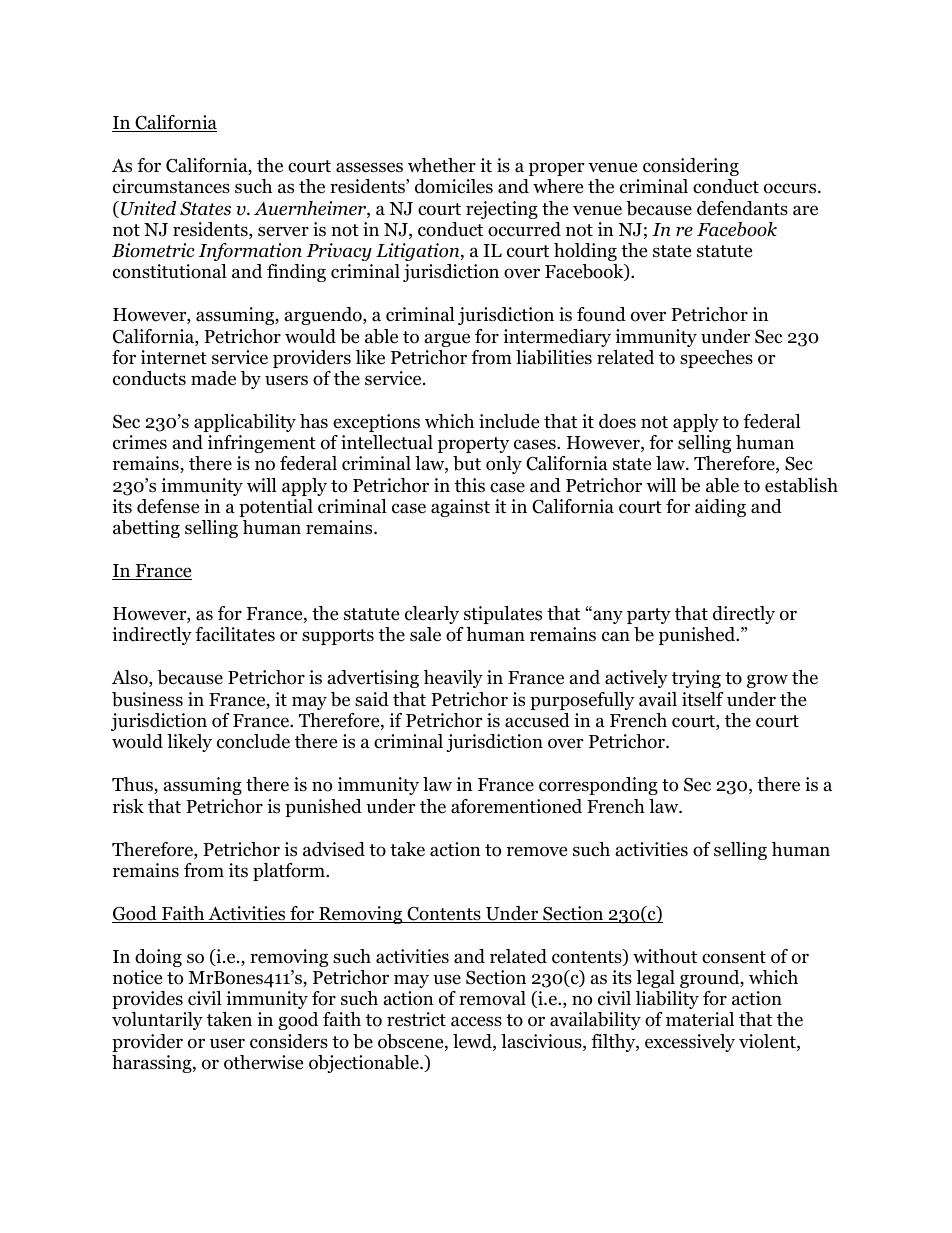 Image resolution: width=952 pixels, height=1233 pixels. I want to click on aiding, so click(720, 508).
